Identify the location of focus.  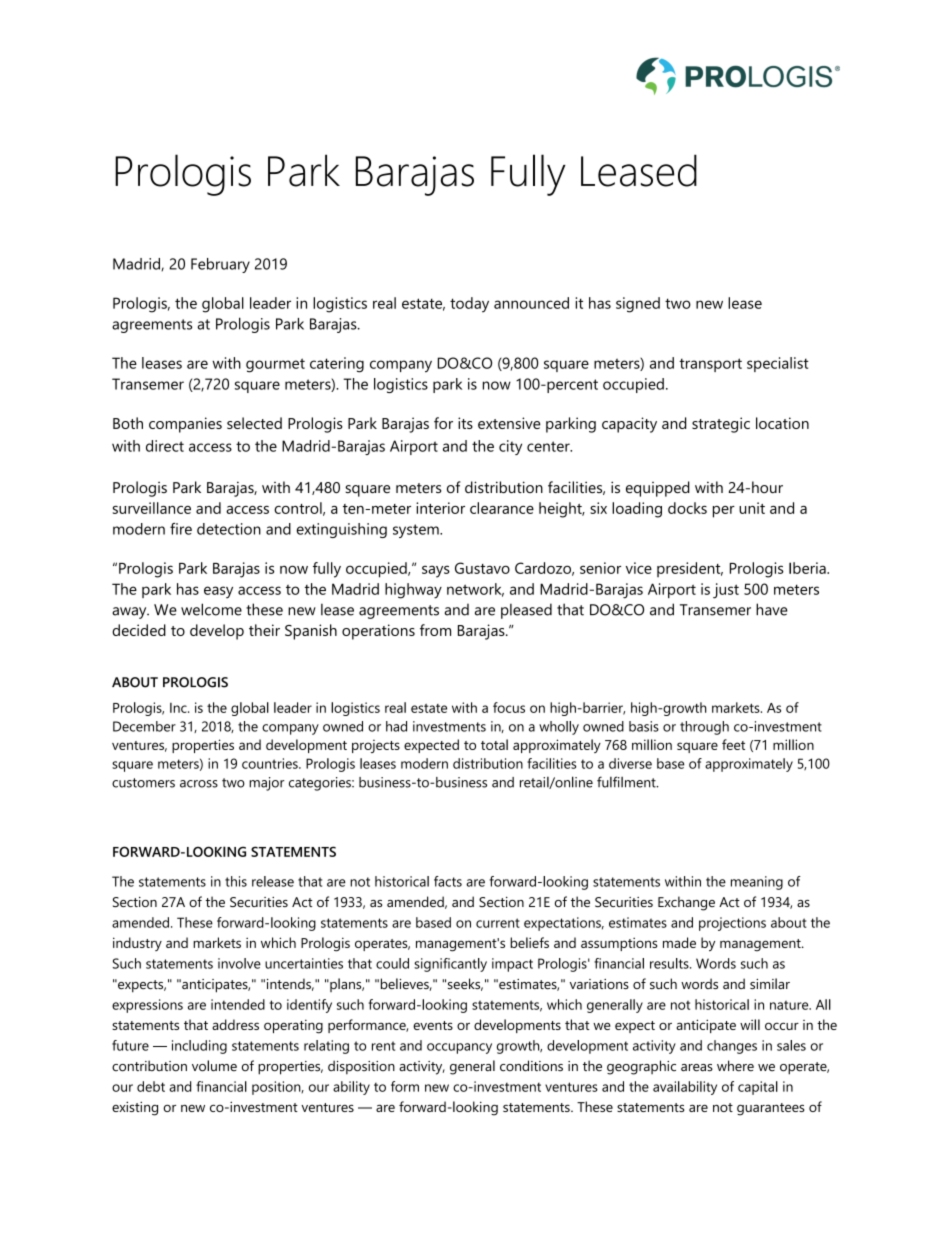
(509, 707).
